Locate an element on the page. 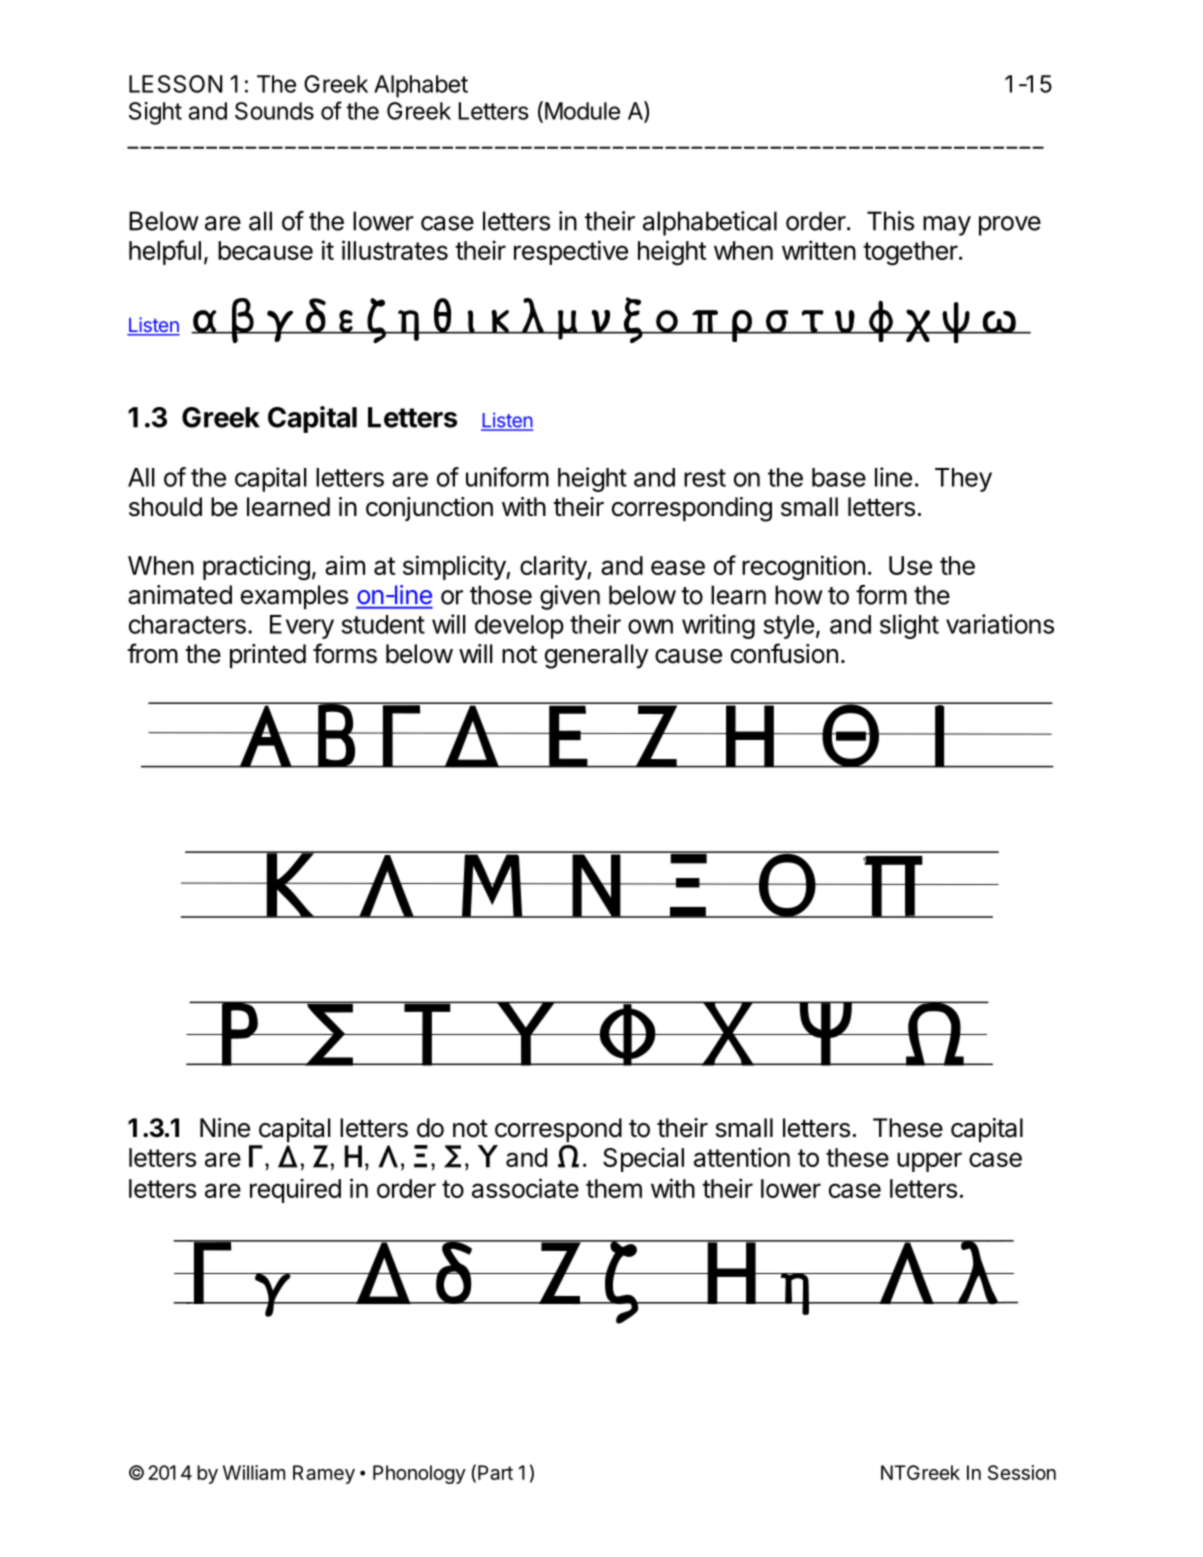  Module is located at coordinates (581, 111).
